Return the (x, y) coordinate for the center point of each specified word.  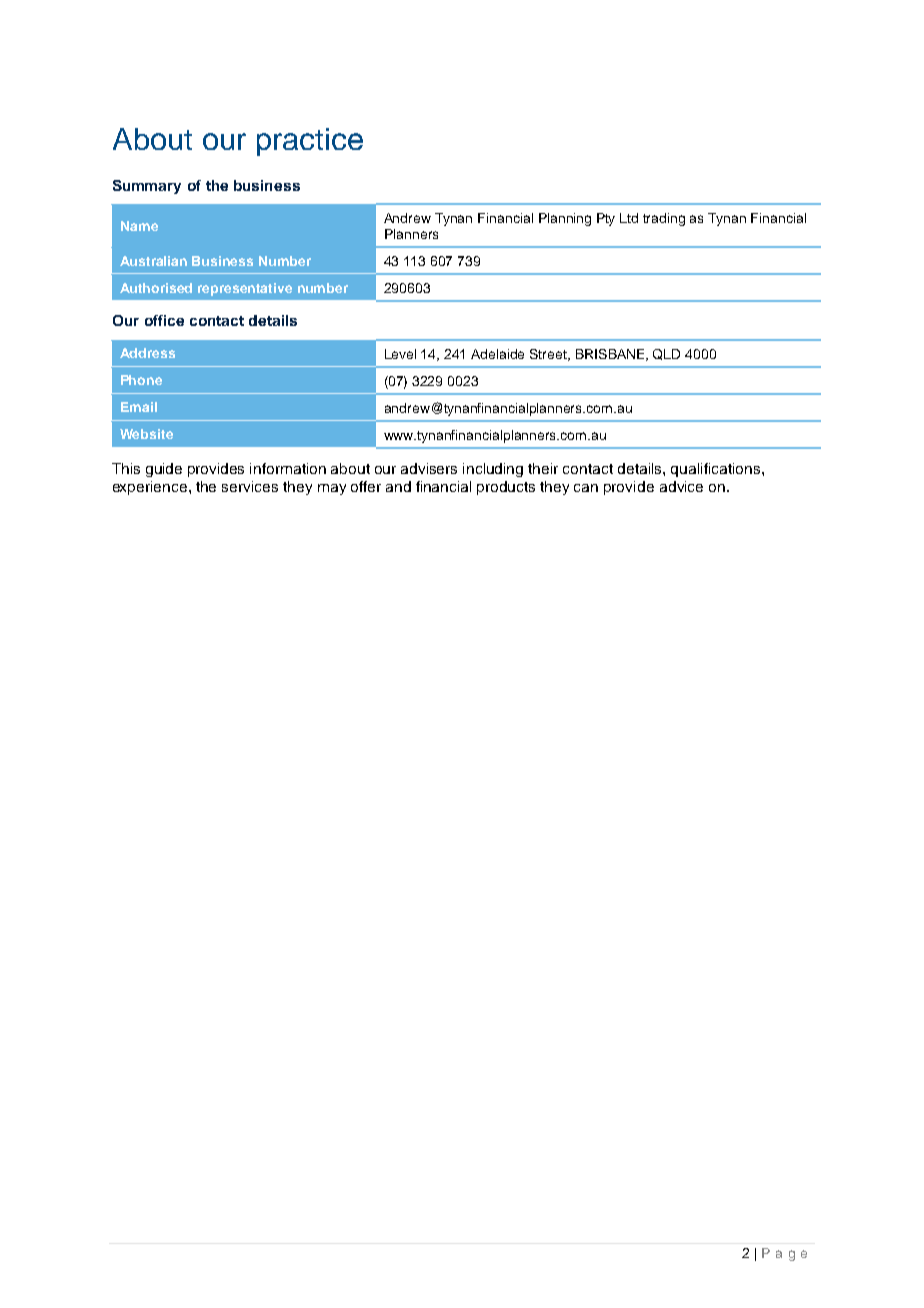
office (164, 320)
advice (681, 486)
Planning (565, 219)
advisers (429, 468)
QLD (666, 354)
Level (400, 354)
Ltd (629, 218)
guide (164, 470)
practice (310, 142)
